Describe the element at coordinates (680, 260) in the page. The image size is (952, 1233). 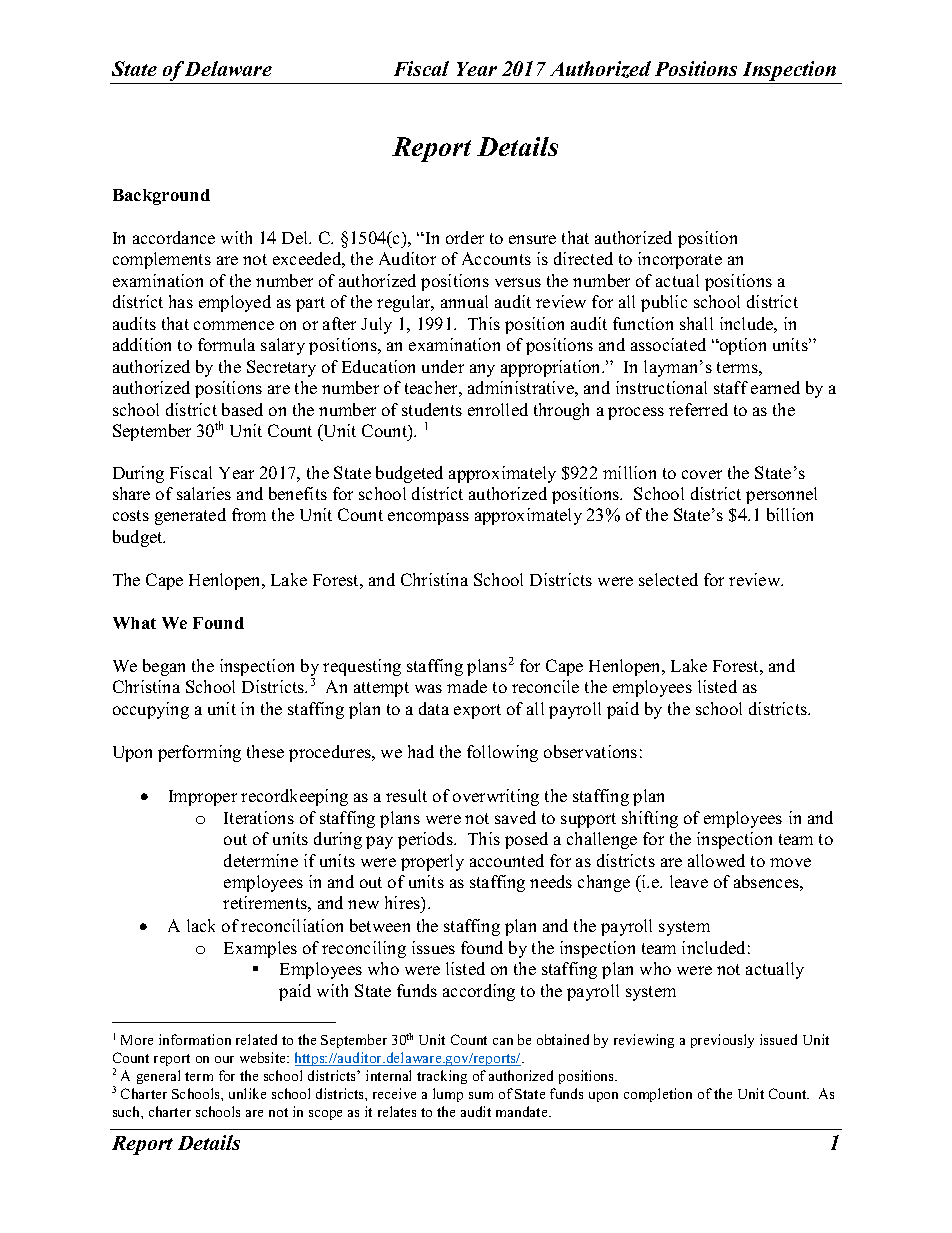
I see `incorporate` at that location.
